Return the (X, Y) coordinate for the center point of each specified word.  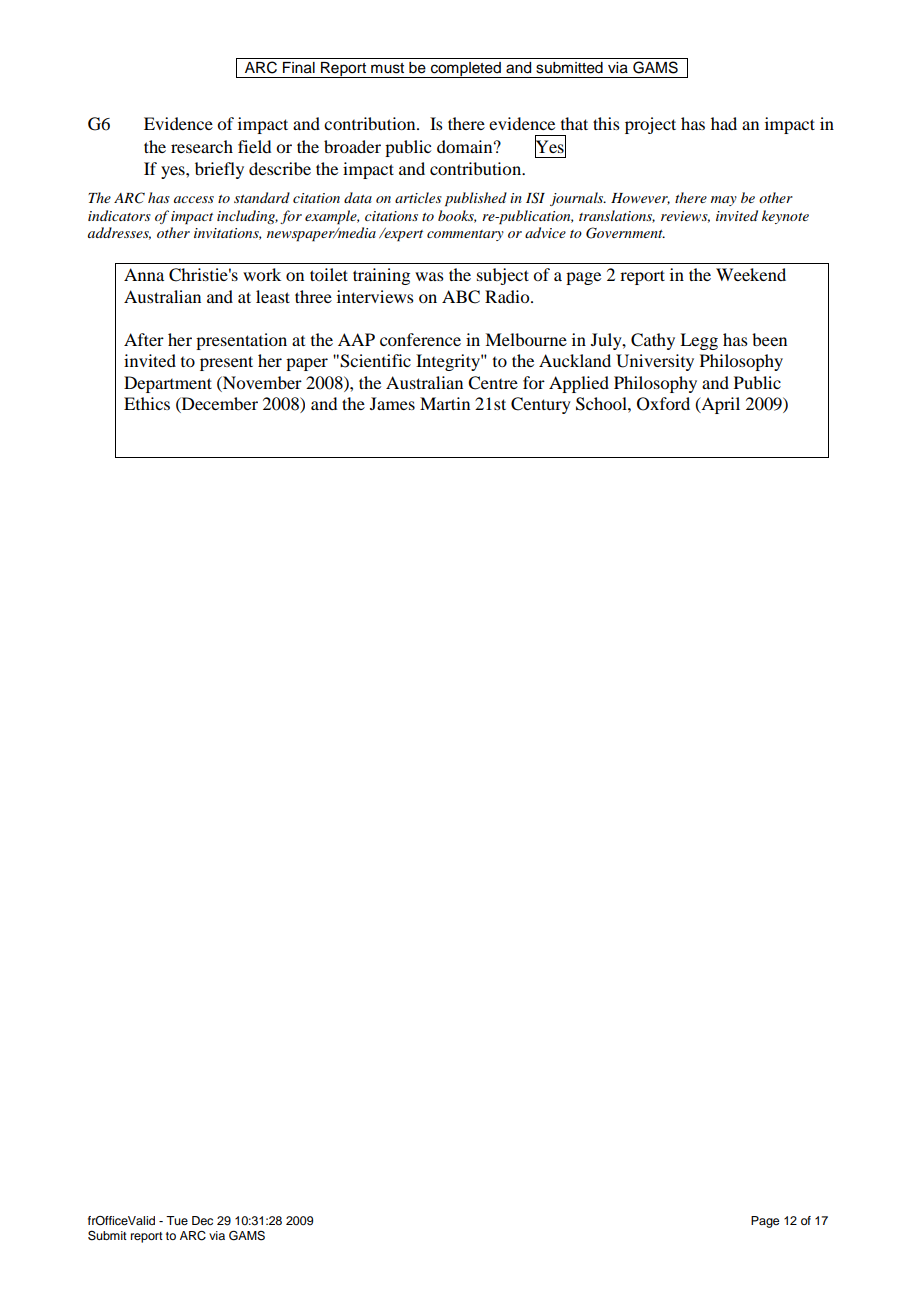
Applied (579, 384)
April (719, 405)
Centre (493, 383)
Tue (177, 1220)
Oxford (663, 404)
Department (168, 384)
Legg (699, 341)
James (392, 403)
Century (541, 405)
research (202, 146)
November (261, 382)
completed (466, 70)
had (724, 123)
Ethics (147, 403)
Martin (445, 403)
